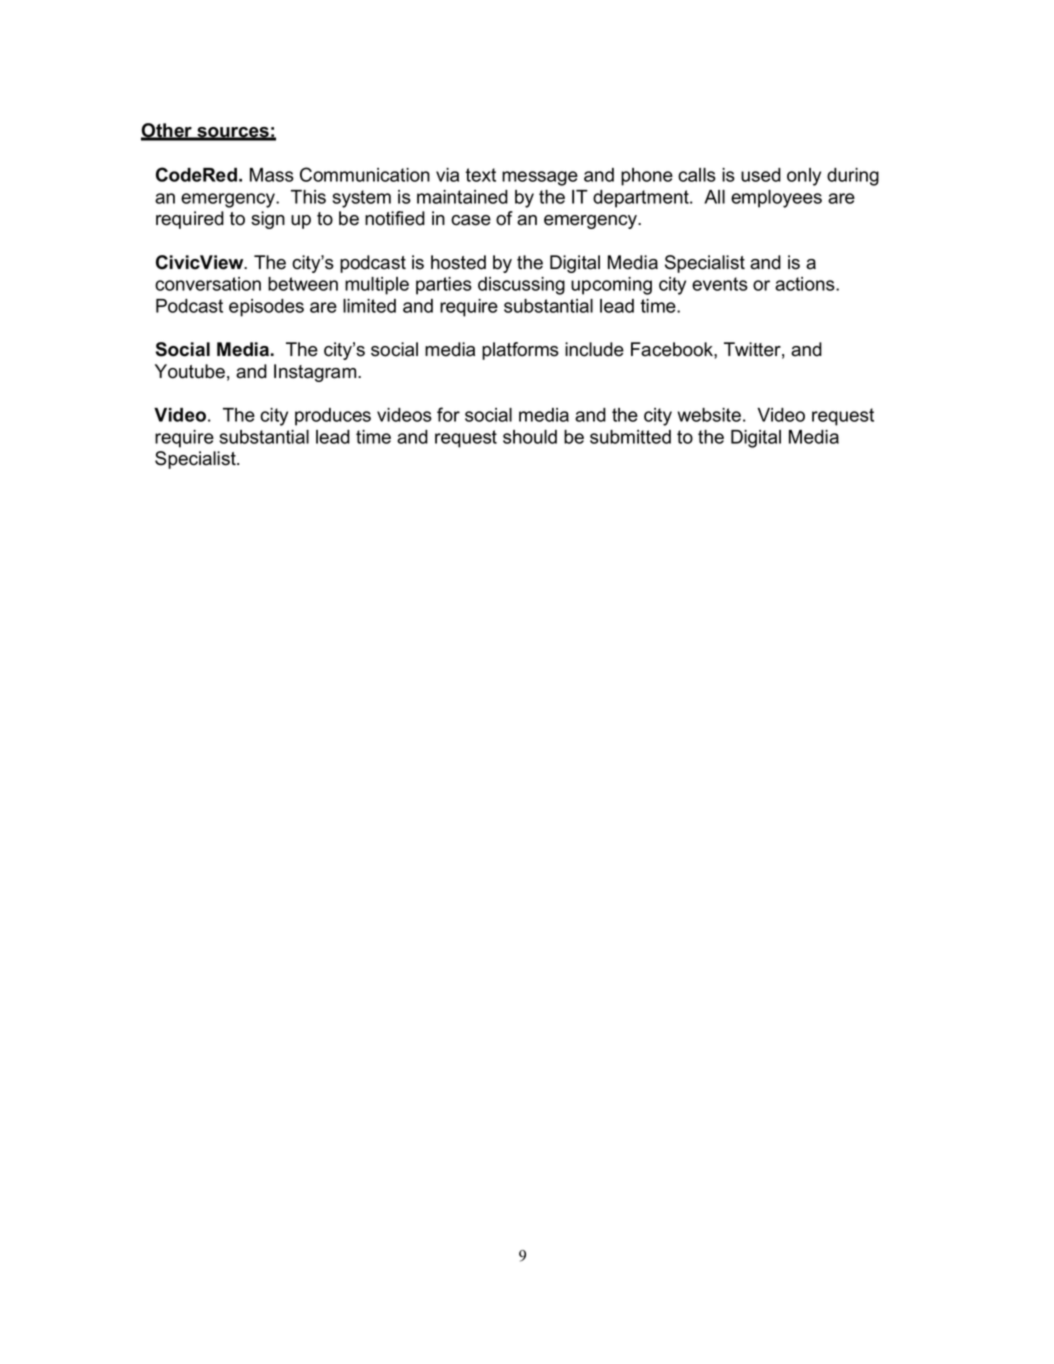 This document has width=1054, height=1364. Describe the element at coordinates (272, 175) in the document. I see `Mass` at that location.
